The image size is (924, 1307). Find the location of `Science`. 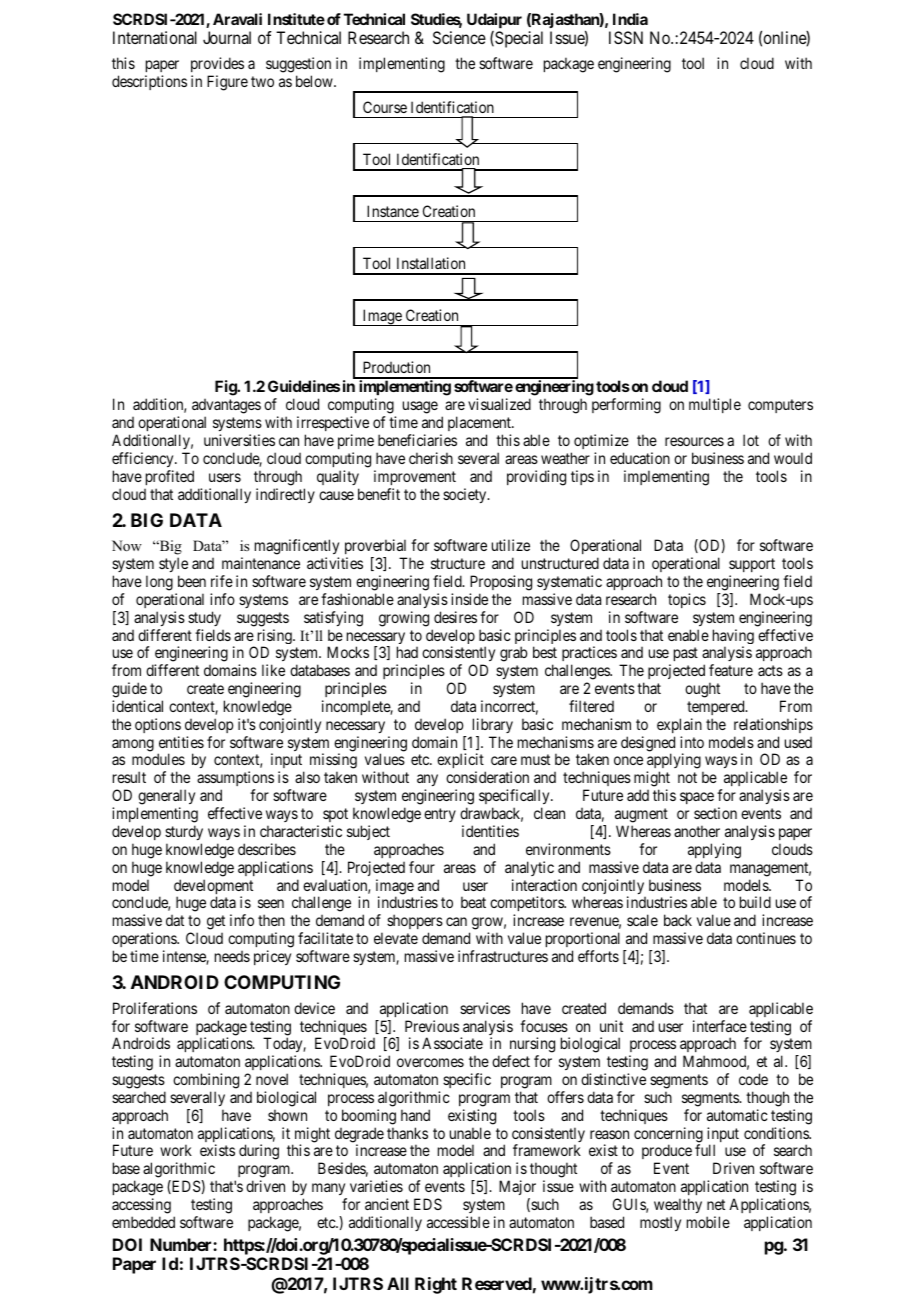

Science is located at coordinates (459, 37).
